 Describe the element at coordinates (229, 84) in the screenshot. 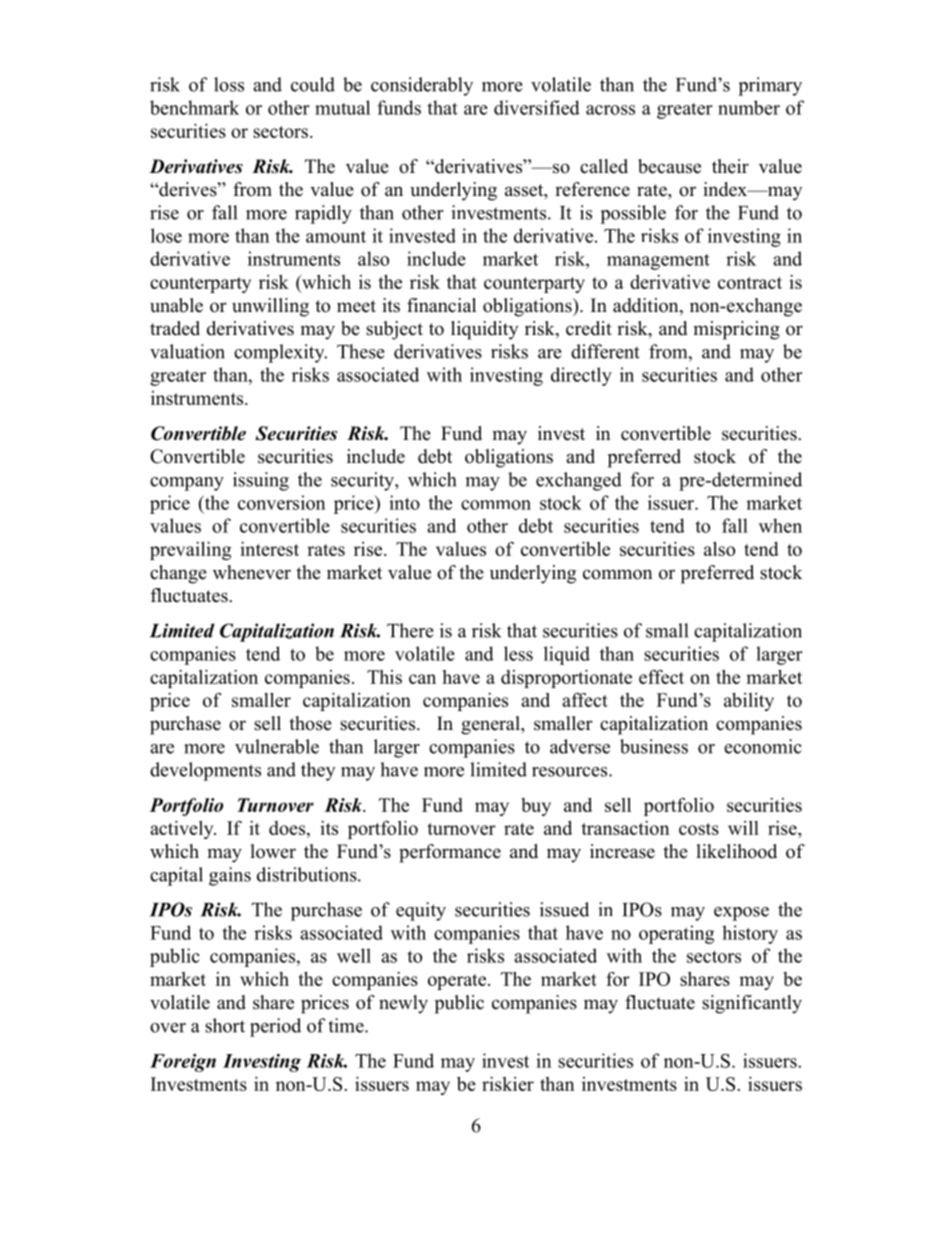

I see `loss` at that location.
